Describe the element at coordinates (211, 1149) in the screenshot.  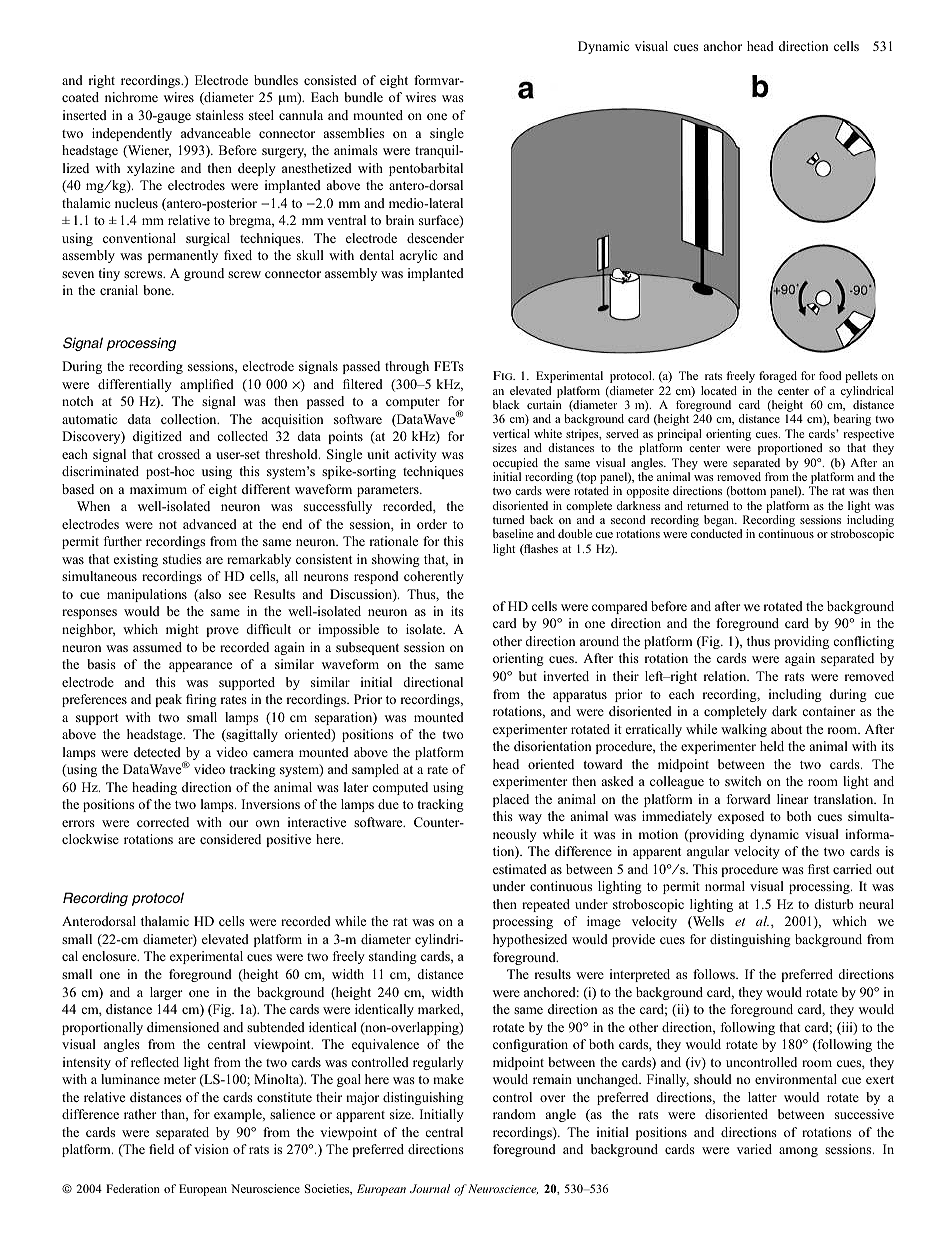
I see `vision` at that location.
